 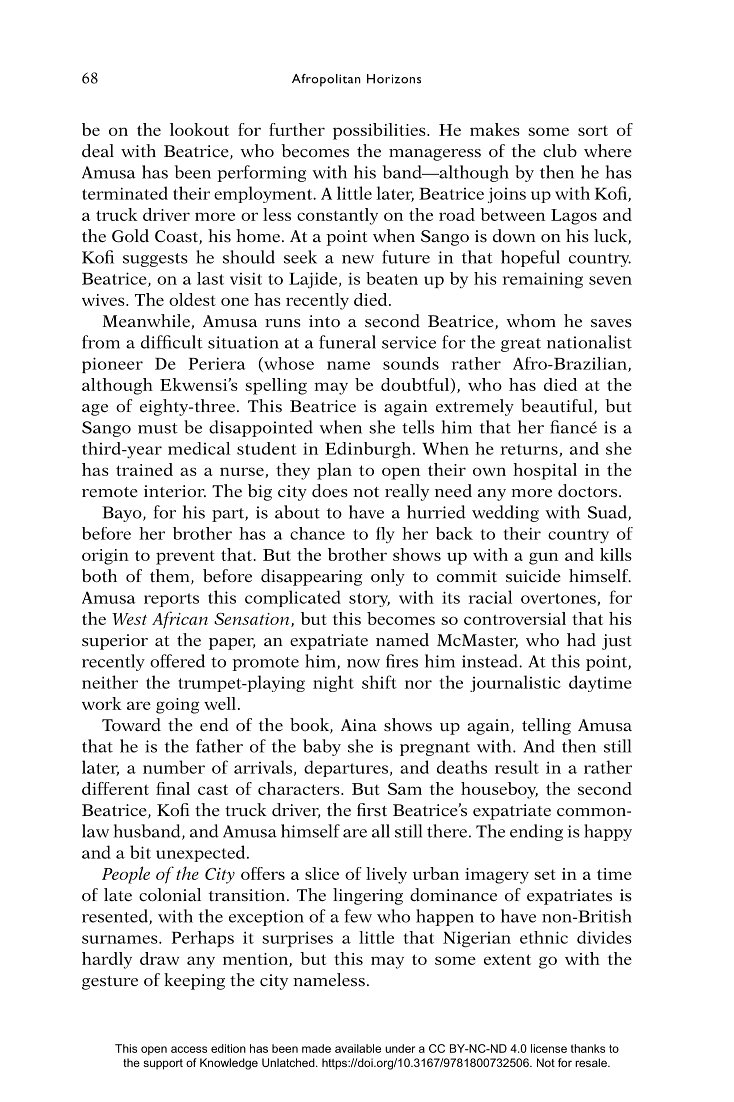 What do you see at coordinates (369, 600) in the screenshot?
I see `story` at bounding box center [369, 600].
